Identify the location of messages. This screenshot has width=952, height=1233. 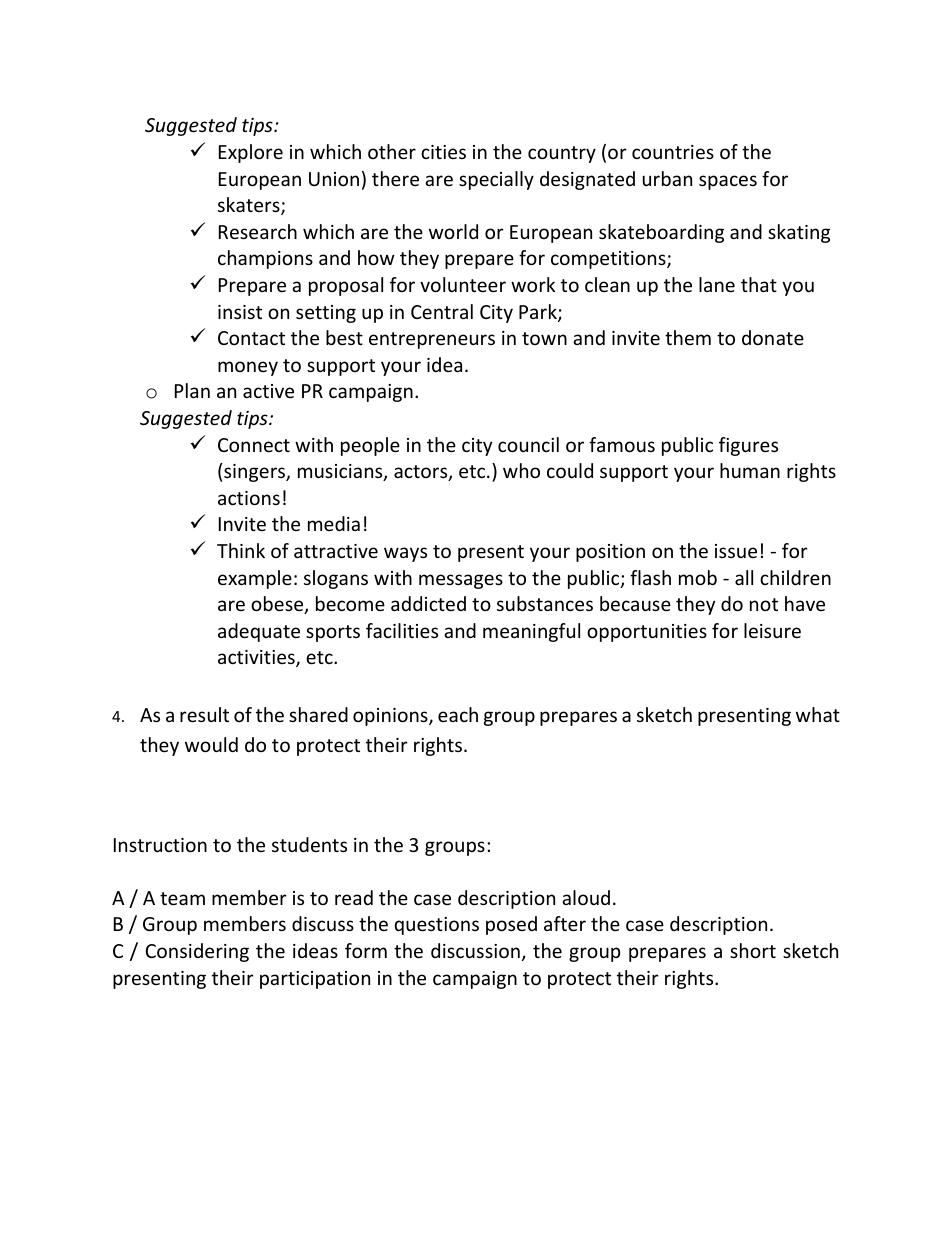
(461, 581).
